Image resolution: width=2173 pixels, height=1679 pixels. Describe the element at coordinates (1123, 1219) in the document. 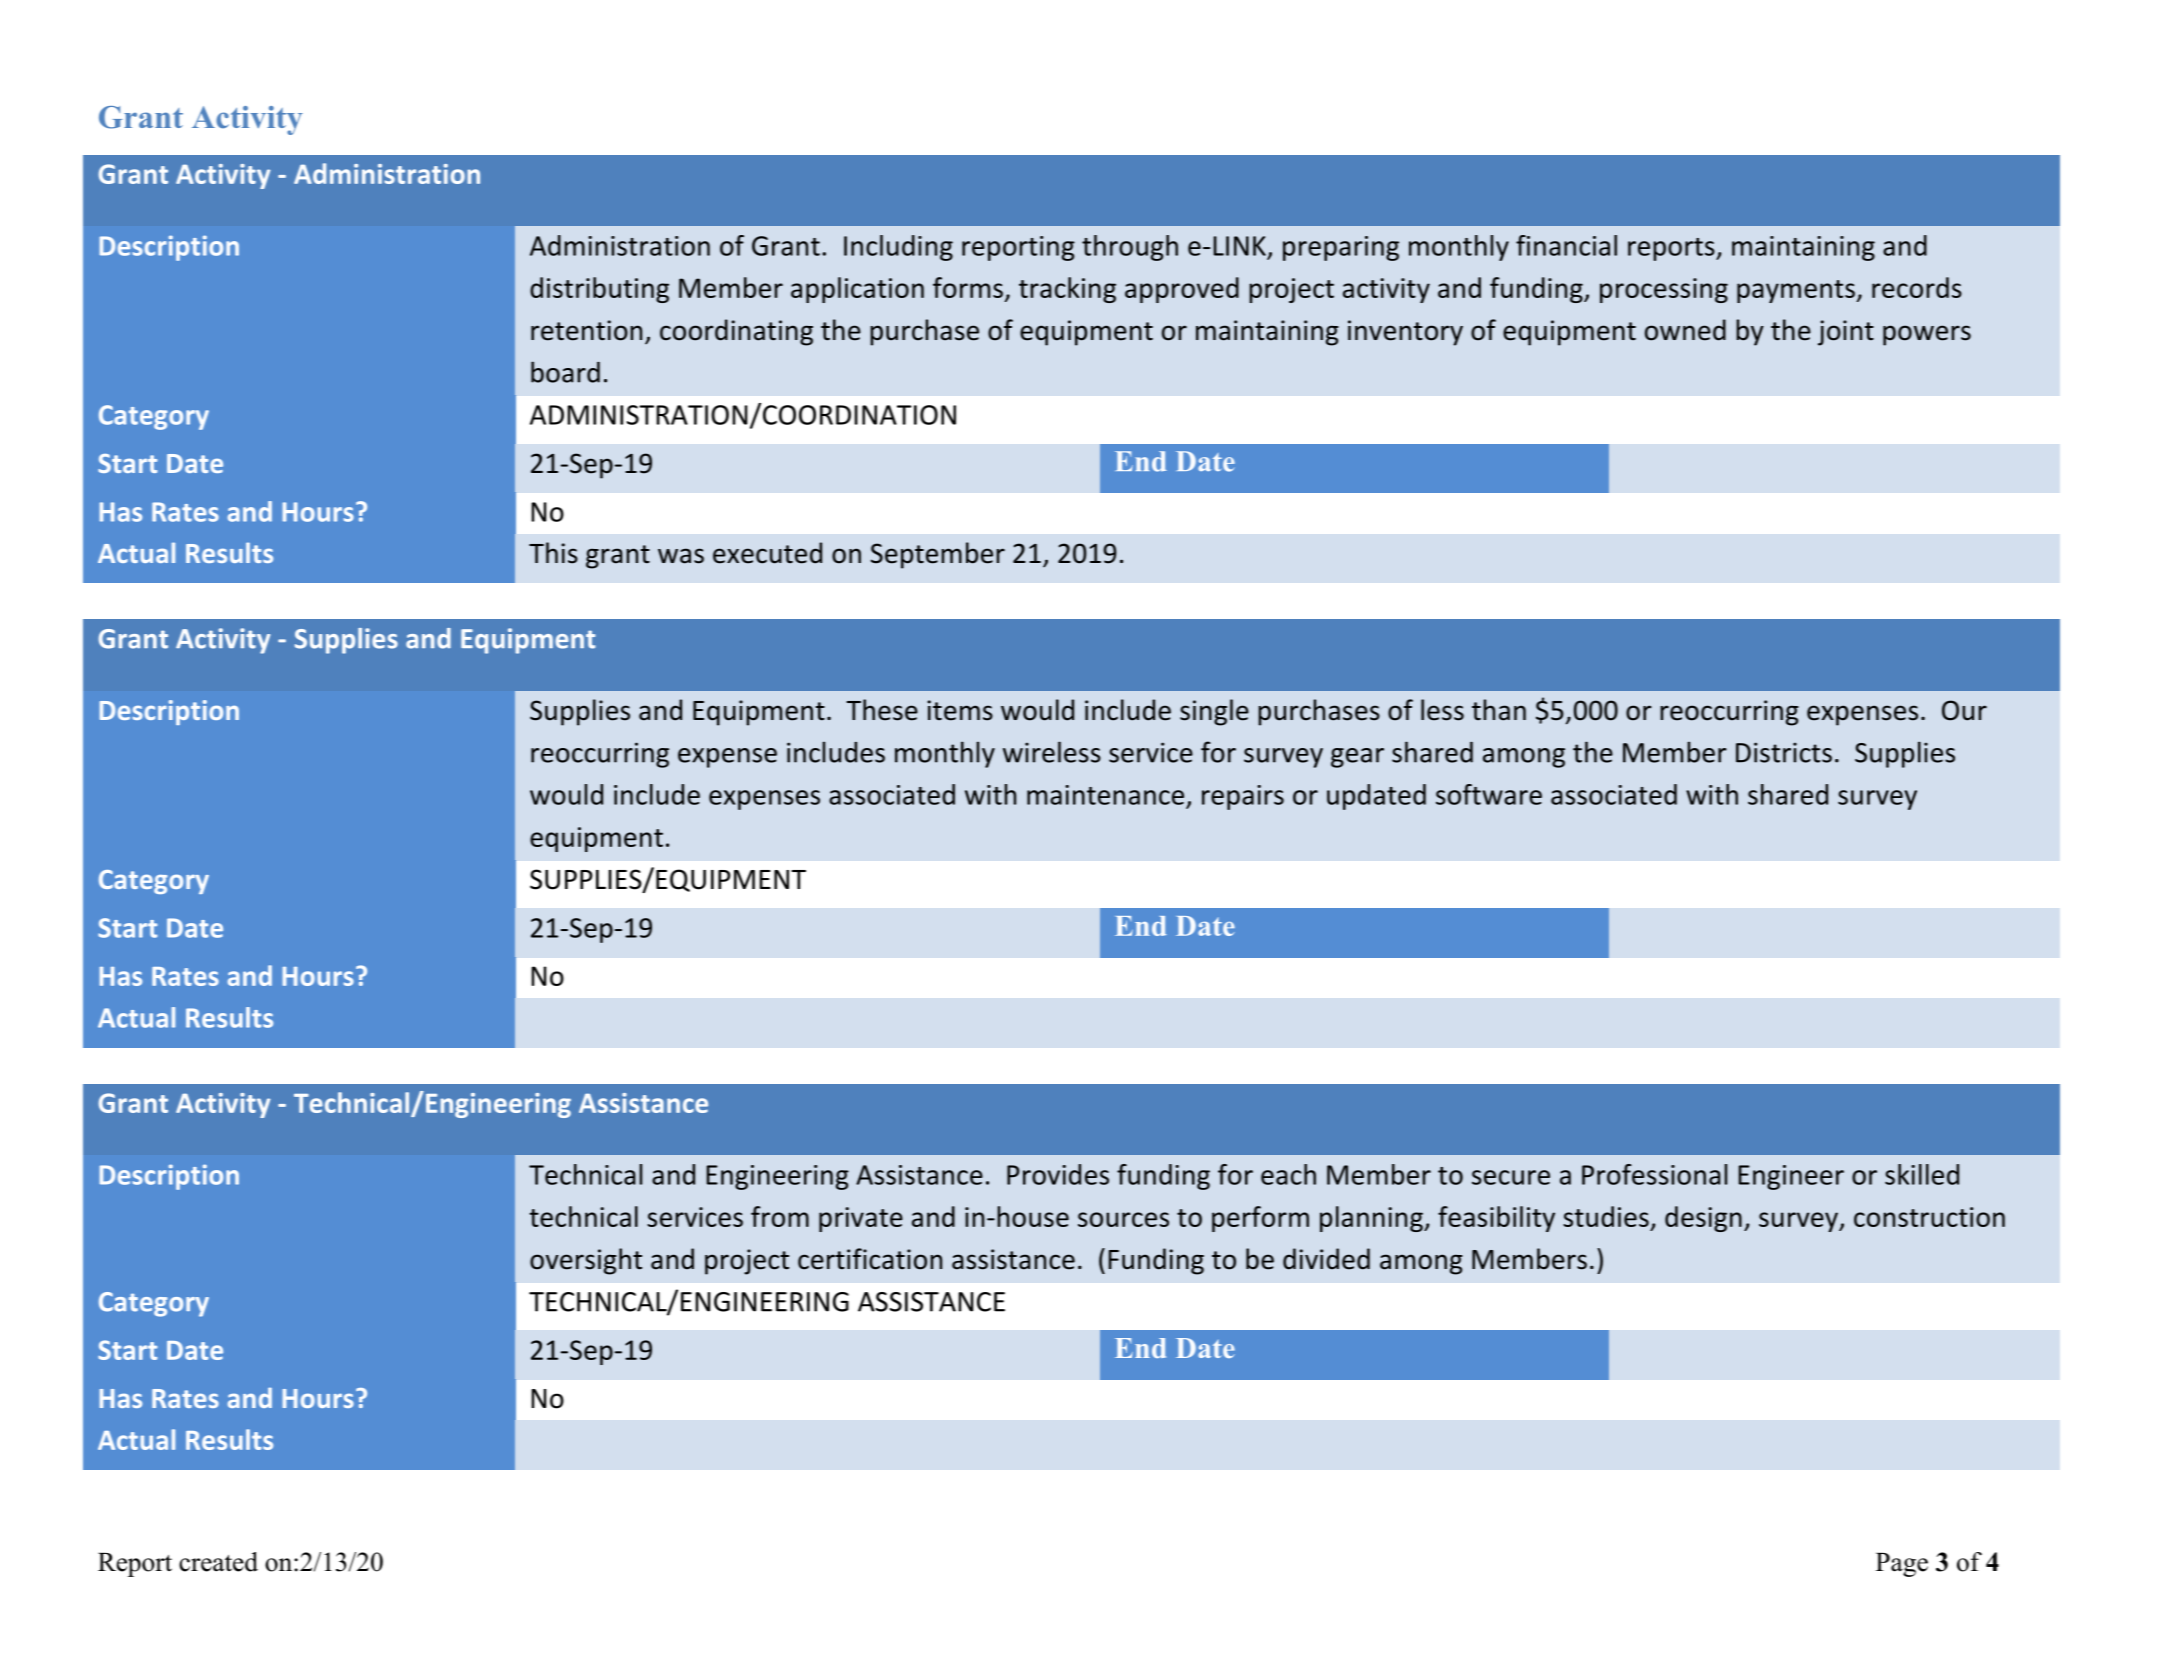

I see `sources` at that location.
